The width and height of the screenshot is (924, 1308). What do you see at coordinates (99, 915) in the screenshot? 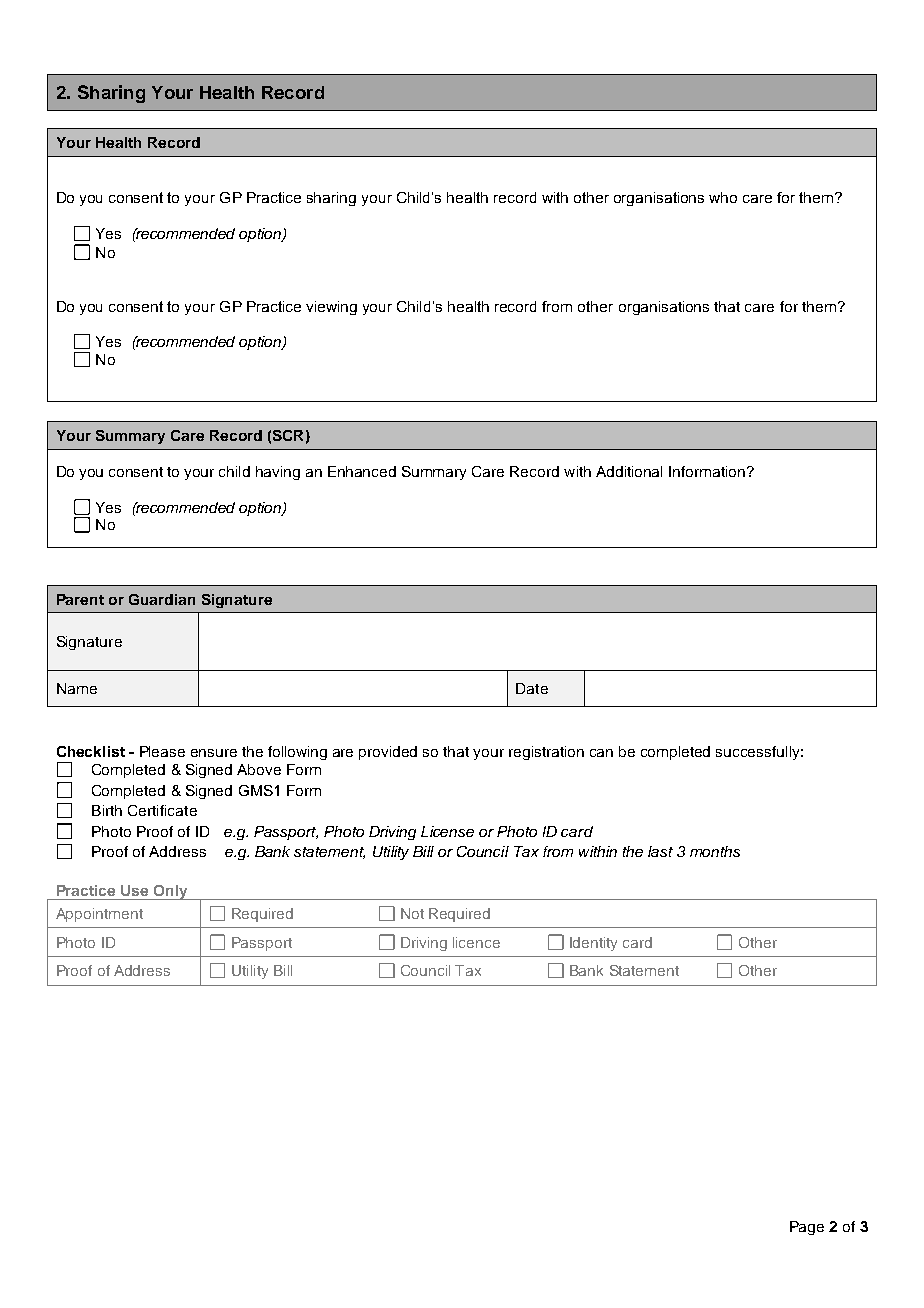
I see `Appointment` at bounding box center [99, 915].
